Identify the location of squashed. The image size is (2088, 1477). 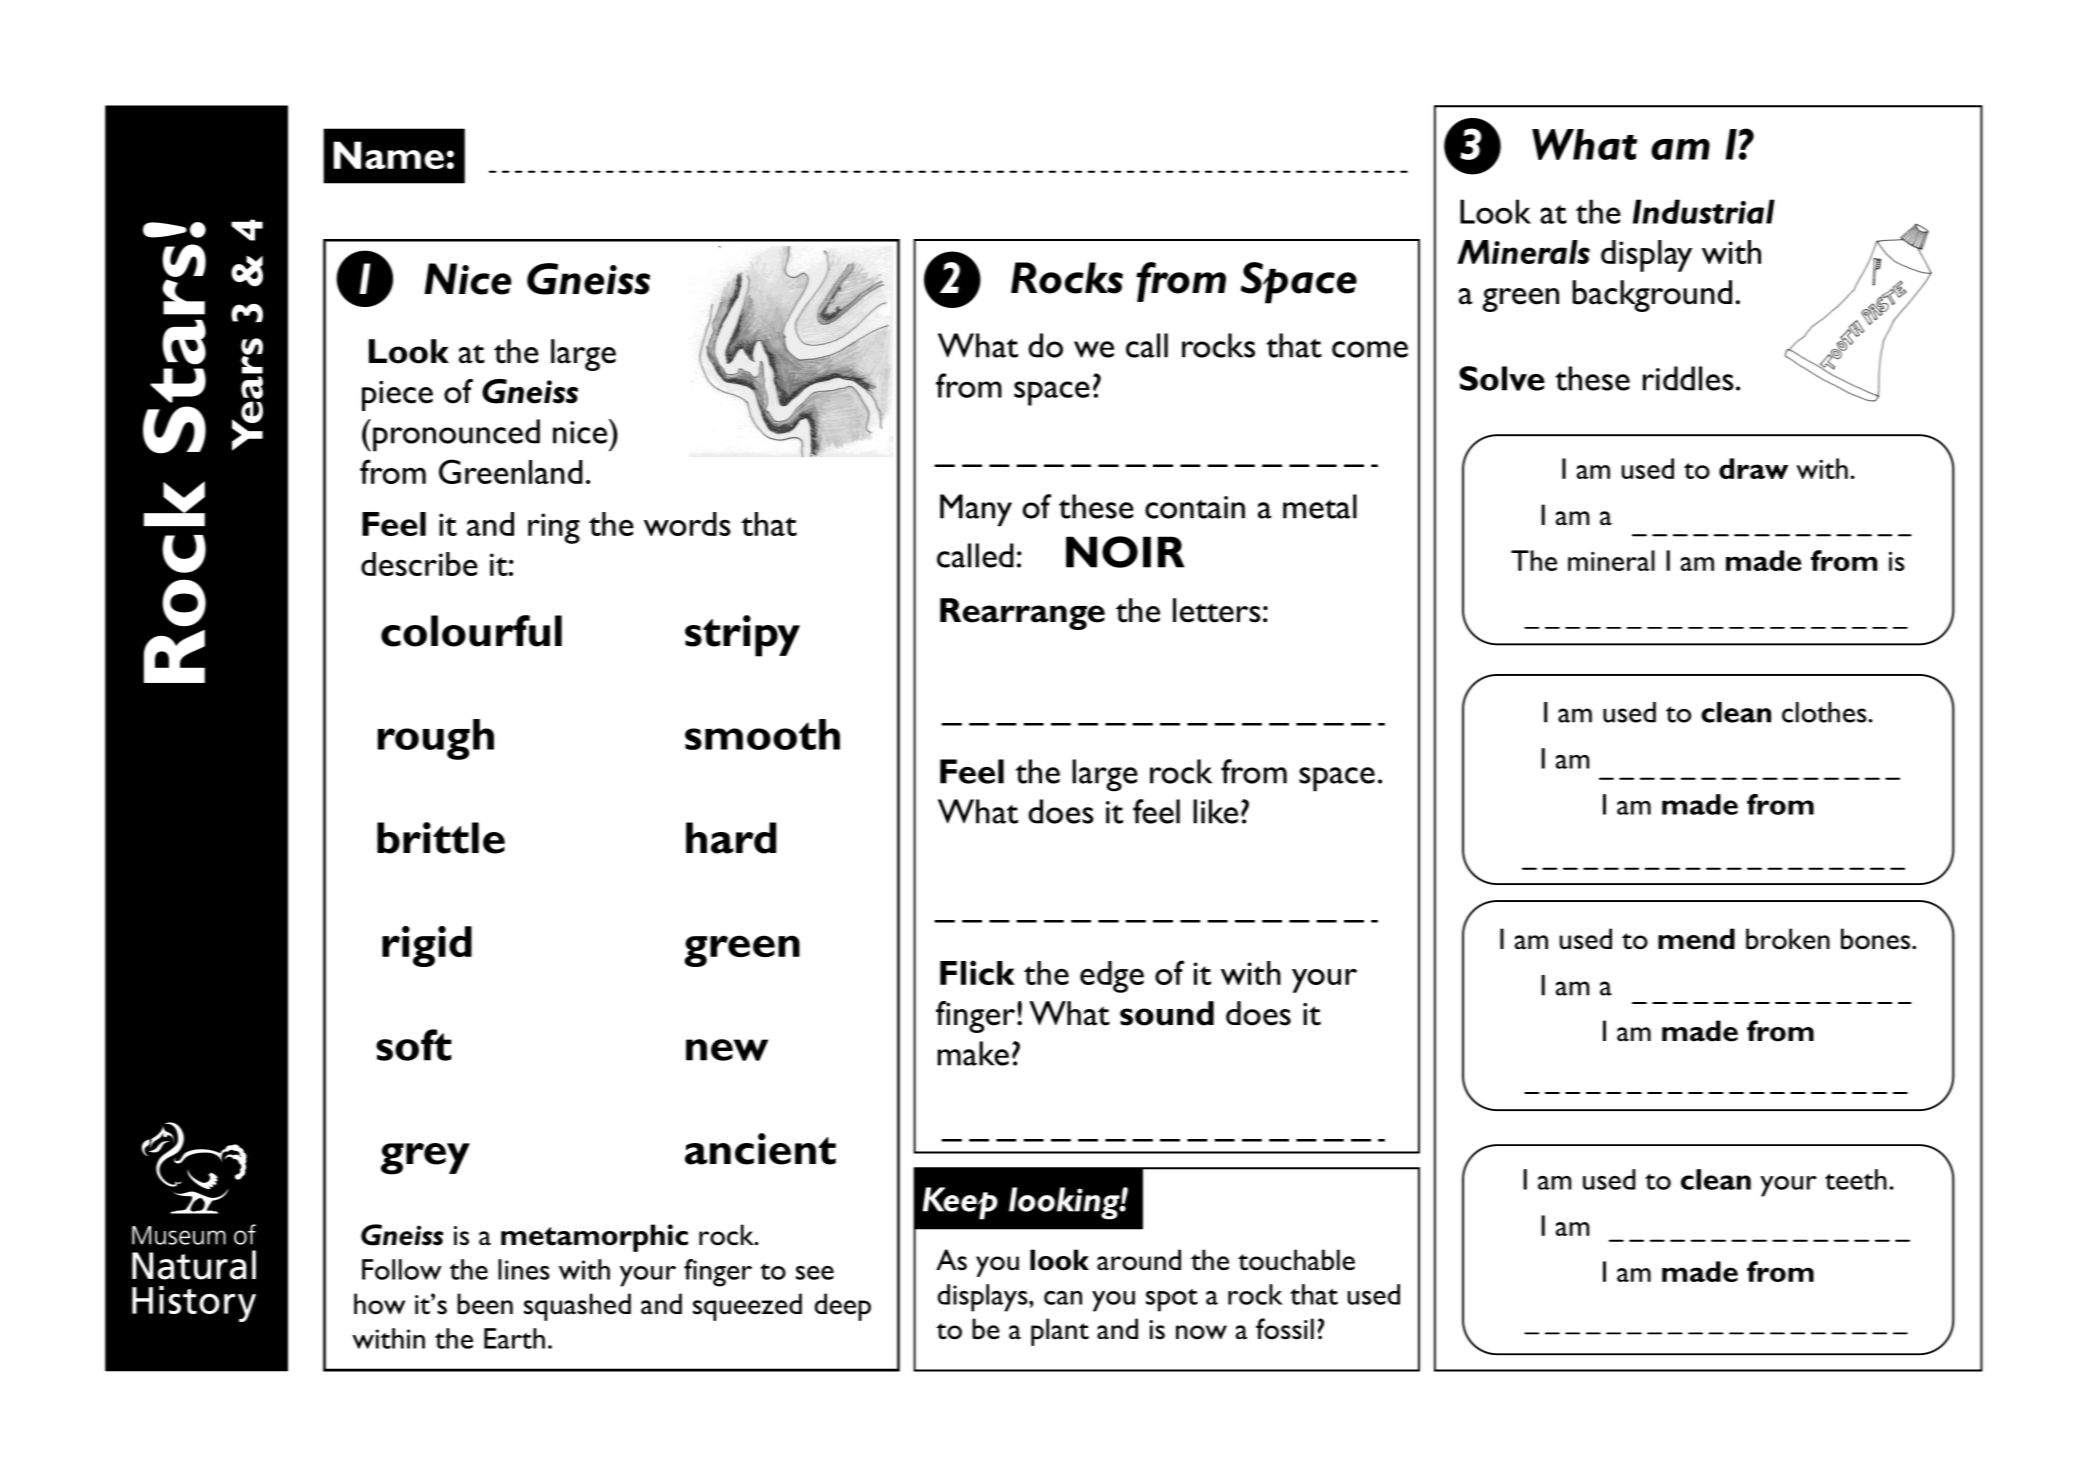
(577, 1307).
